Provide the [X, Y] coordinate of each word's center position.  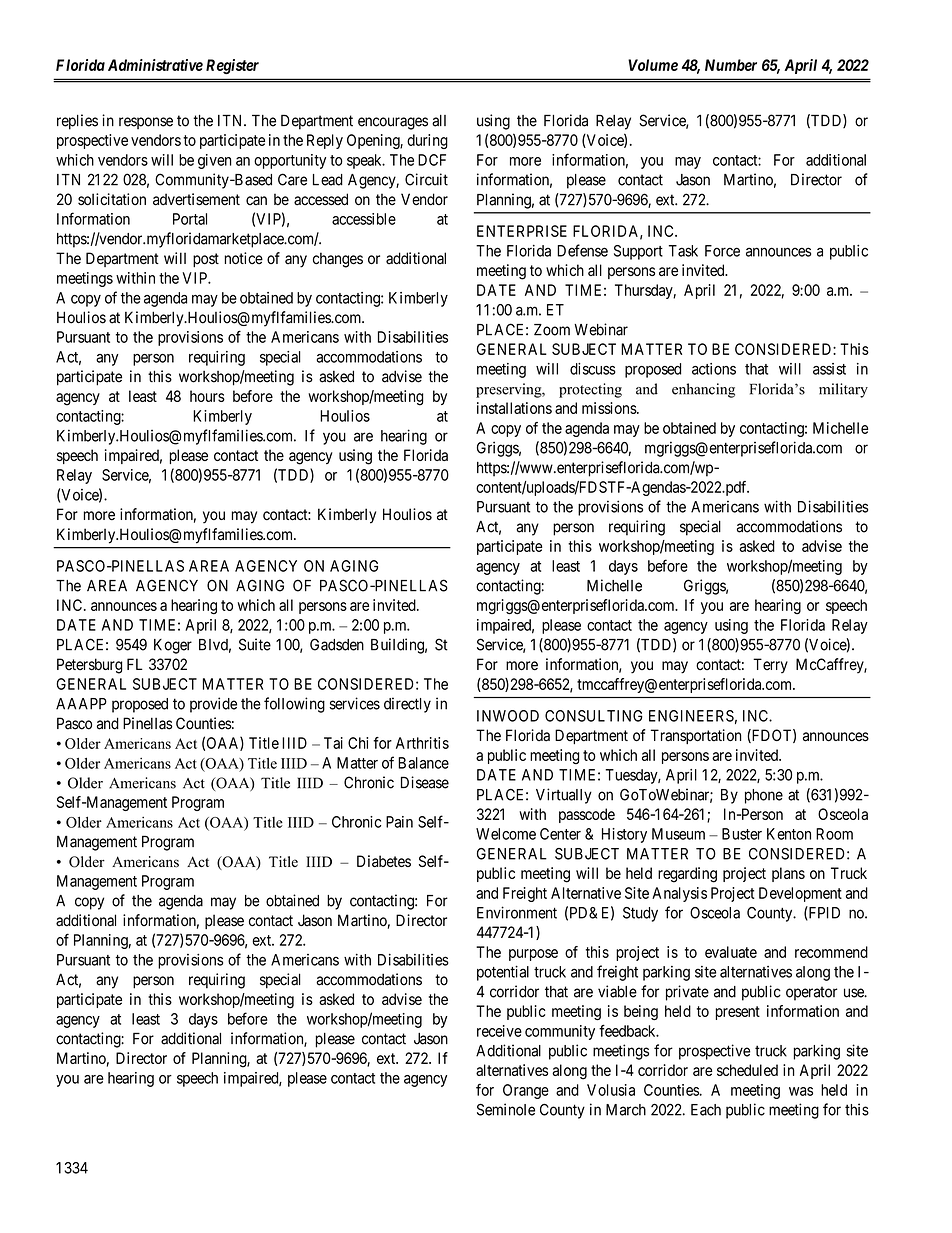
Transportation [696, 736]
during [427, 141]
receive [499, 1031]
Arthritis [422, 743]
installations [514, 408]
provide [213, 705]
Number [731, 65]
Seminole [506, 1109]
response [146, 123]
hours [207, 396]
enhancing [703, 390]
